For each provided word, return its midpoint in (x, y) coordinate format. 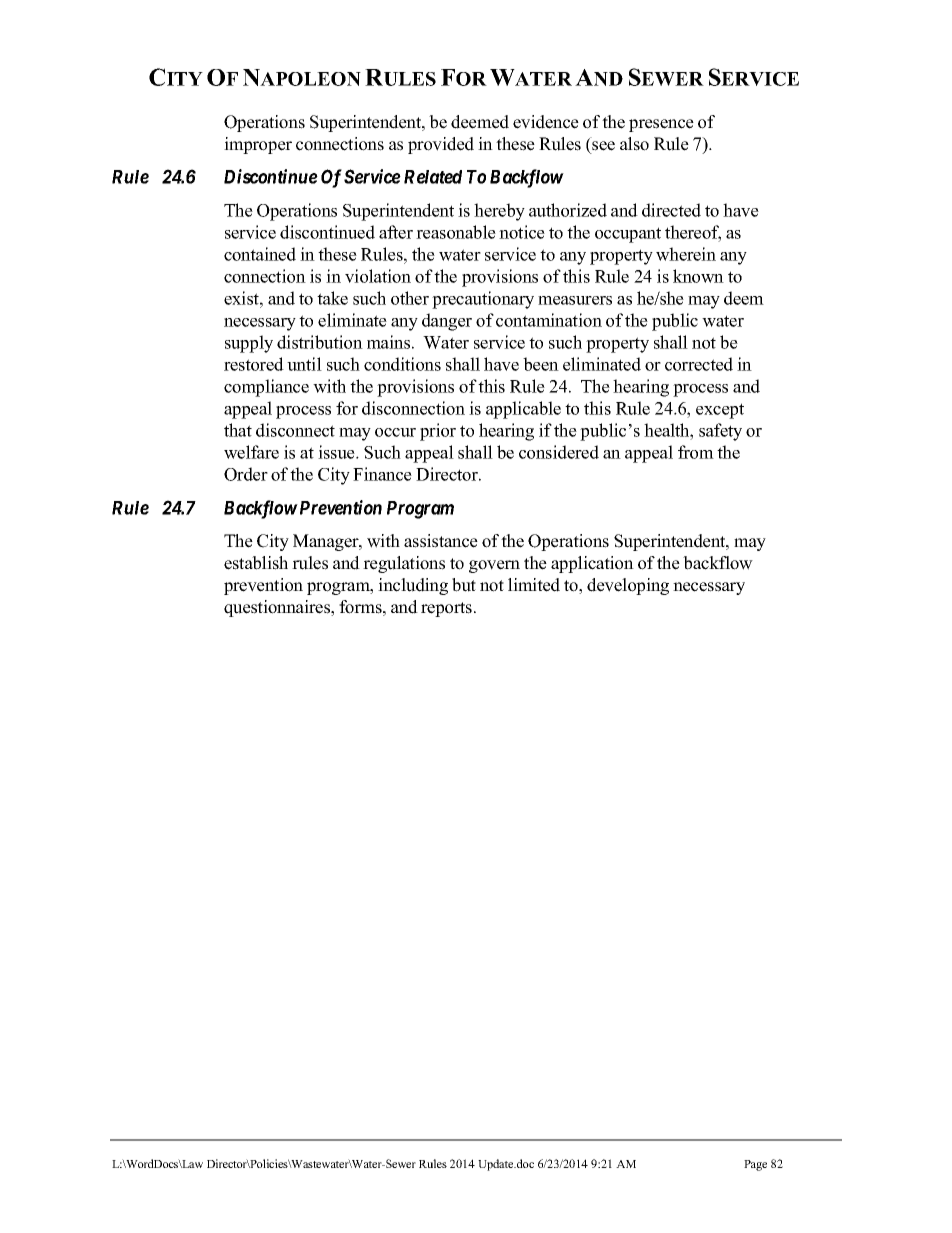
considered (559, 452)
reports (448, 609)
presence (661, 125)
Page (755, 1165)
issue (337, 452)
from (696, 452)
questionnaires (278, 608)
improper (258, 145)
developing (628, 586)
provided (441, 145)
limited (534, 585)
